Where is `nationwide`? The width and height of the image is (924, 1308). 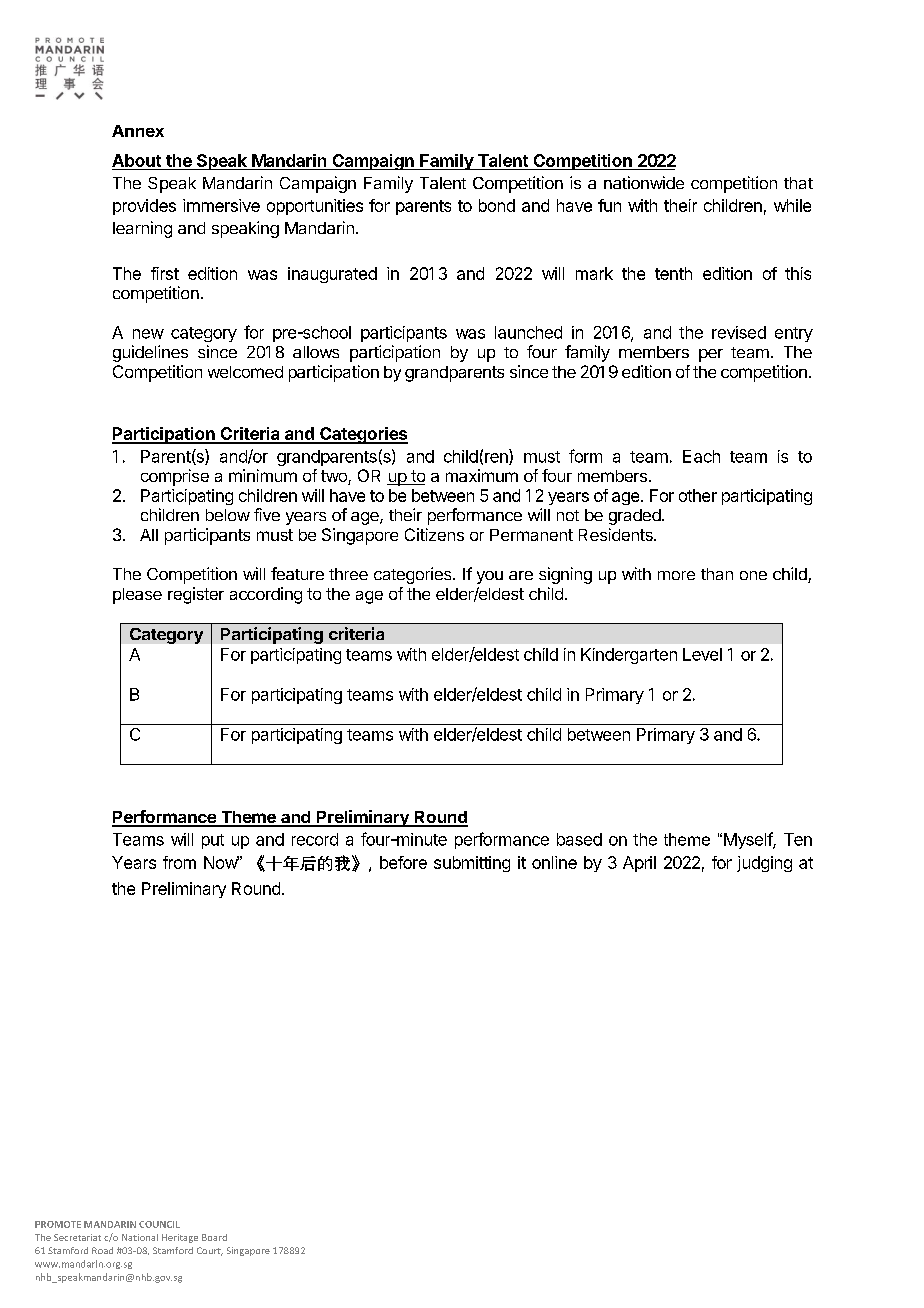 nationwide is located at coordinates (644, 182).
